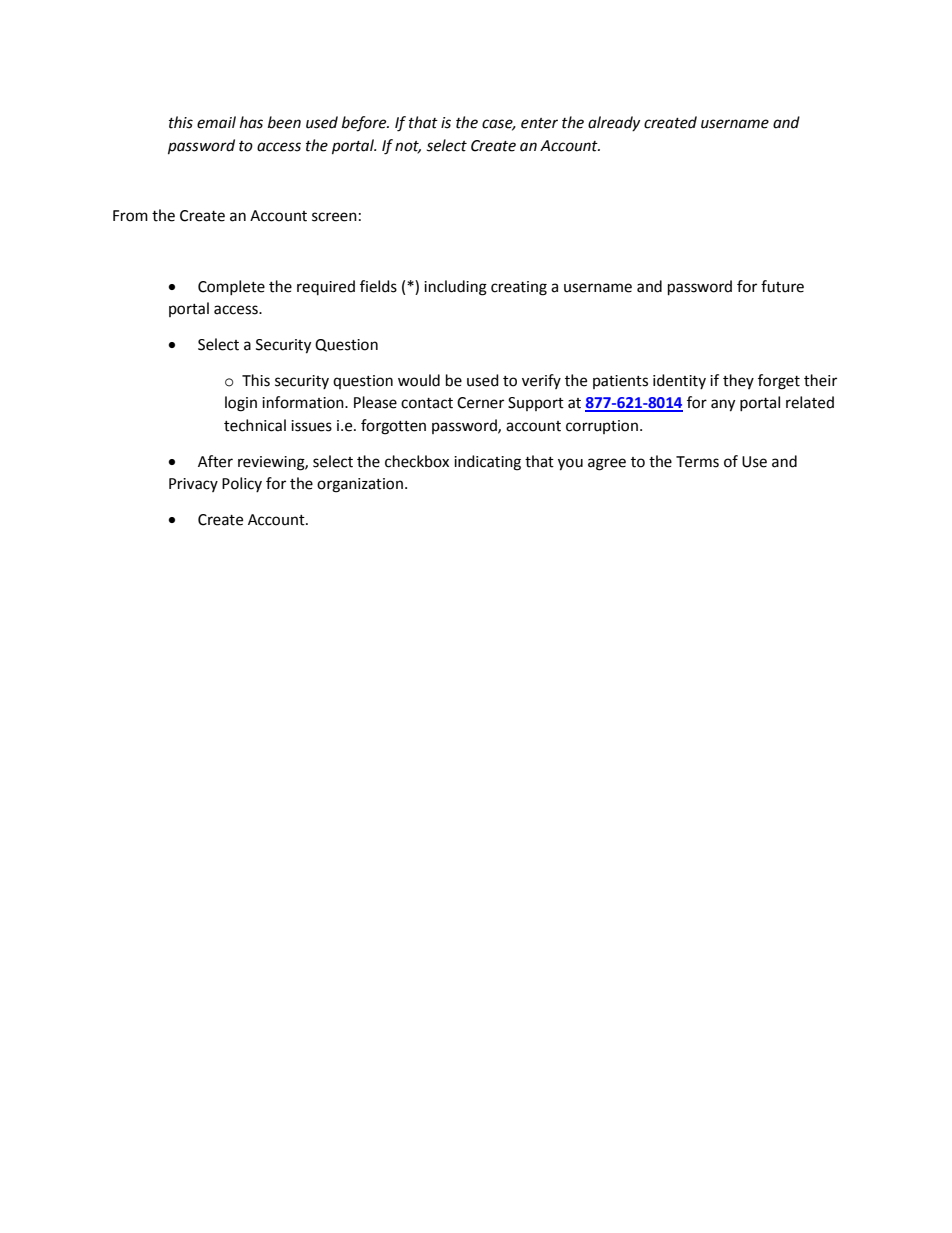  What do you see at coordinates (216, 122) in the screenshot?
I see `email` at bounding box center [216, 122].
